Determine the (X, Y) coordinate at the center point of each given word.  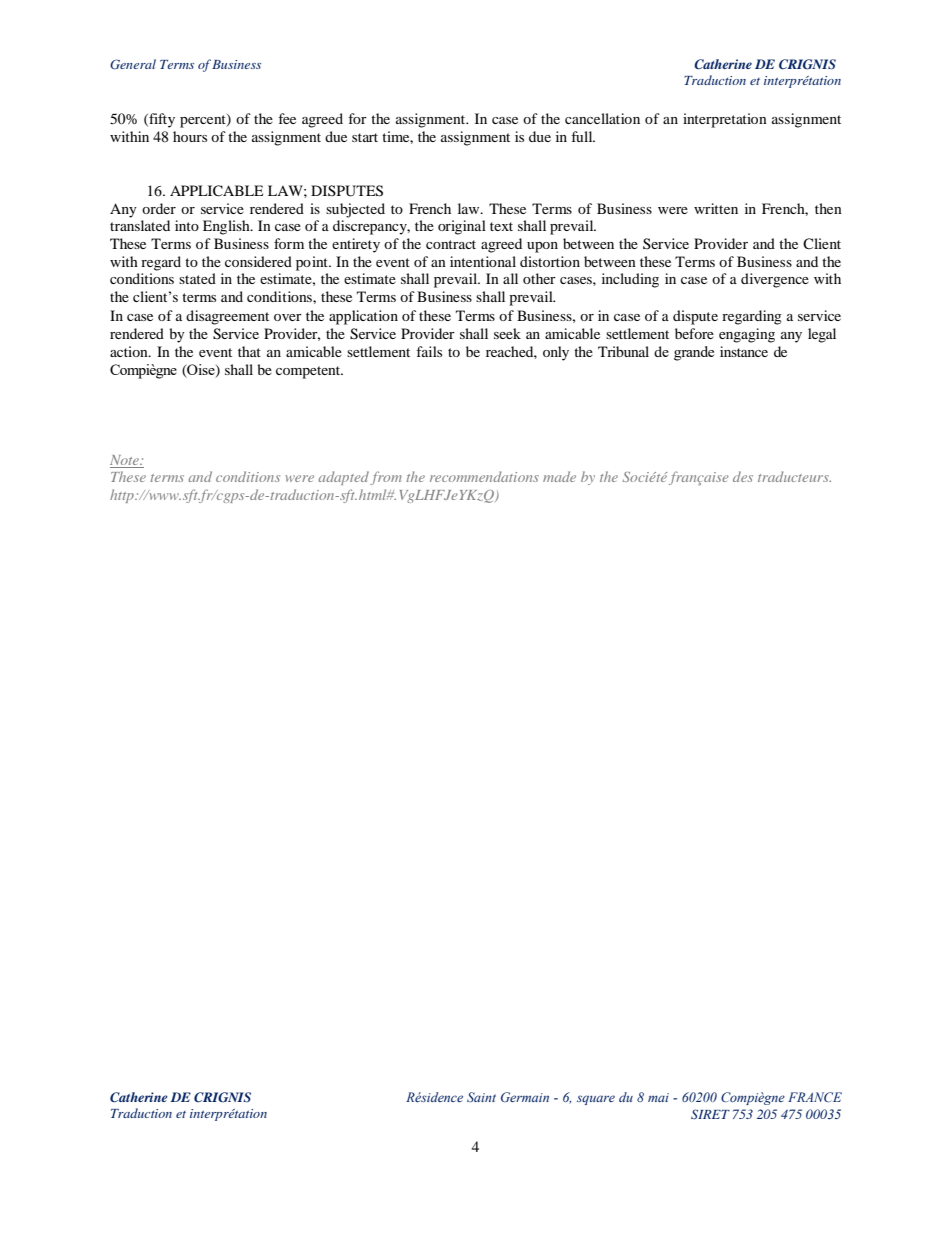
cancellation (602, 118)
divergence (775, 280)
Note (125, 460)
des (743, 476)
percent (204, 121)
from (386, 478)
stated (197, 278)
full (583, 136)
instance (744, 351)
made (559, 476)
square (596, 1100)
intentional (483, 261)
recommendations (484, 476)
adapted (343, 478)
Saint (481, 1097)
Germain (525, 1097)
